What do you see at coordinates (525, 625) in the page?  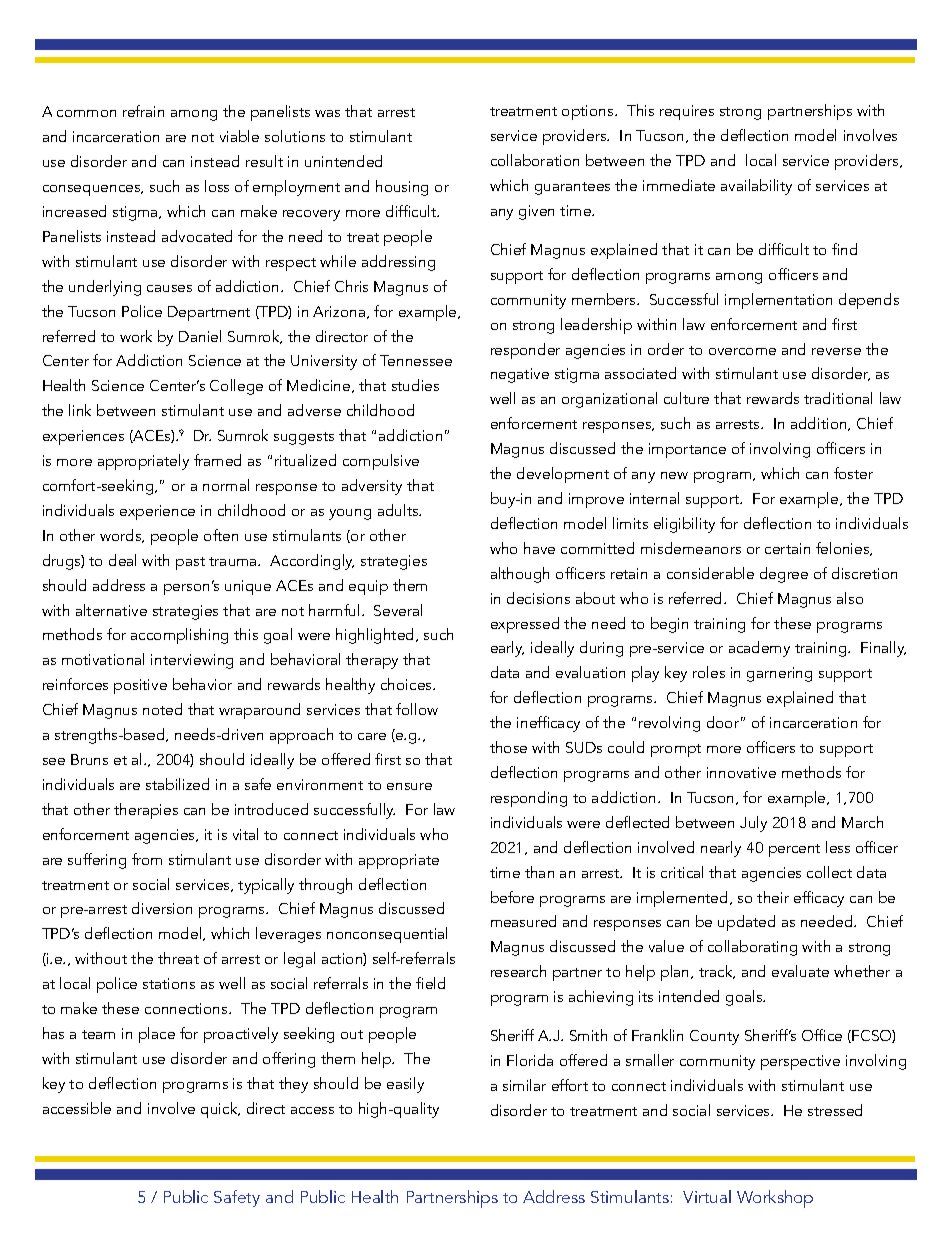 I see `expressed` at bounding box center [525, 625].
